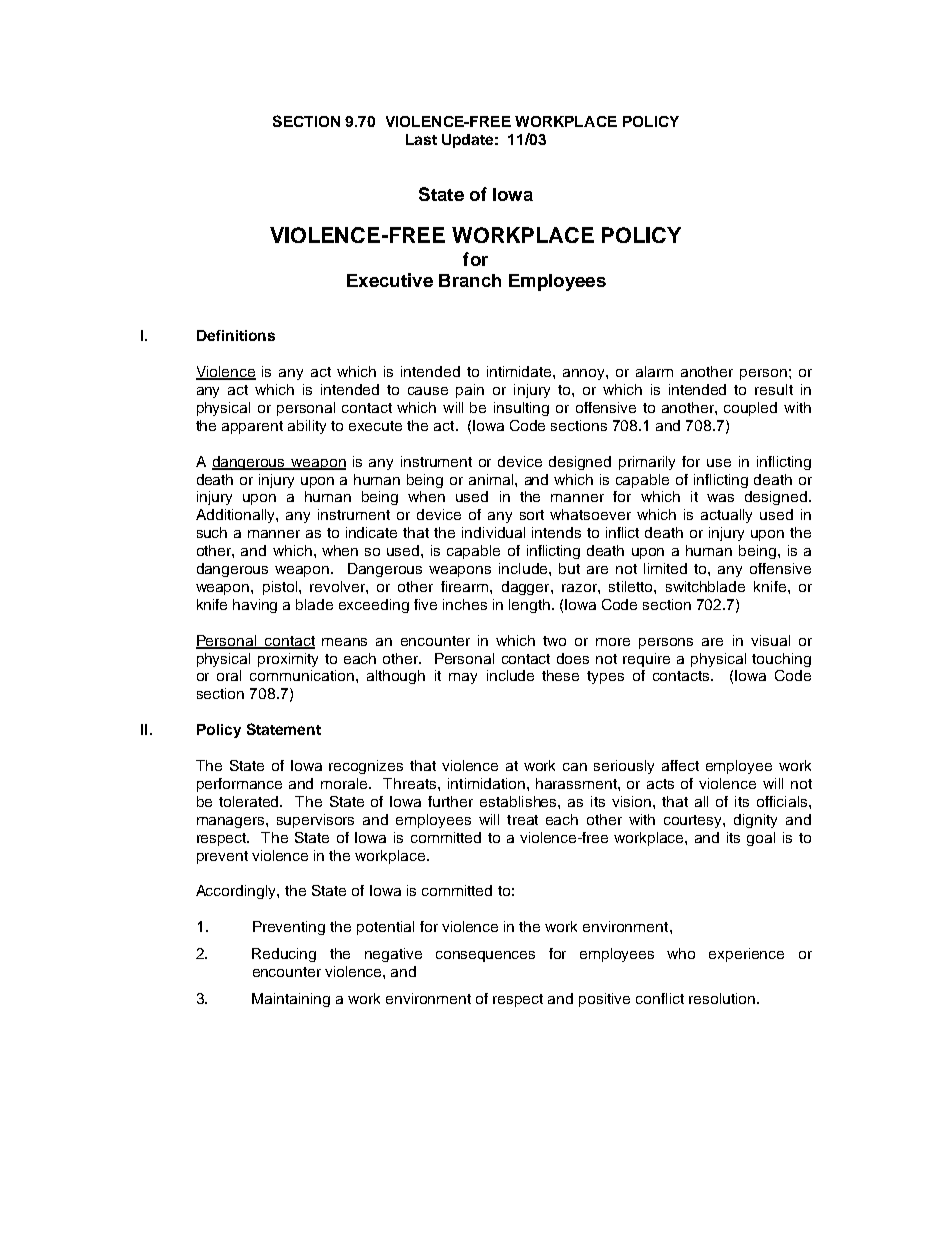 Image resolution: width=952 pixels, height=1233 pixels. Describe the element at coordinates (520, 371) in the screenshot. I see `intimidate` at that location.
